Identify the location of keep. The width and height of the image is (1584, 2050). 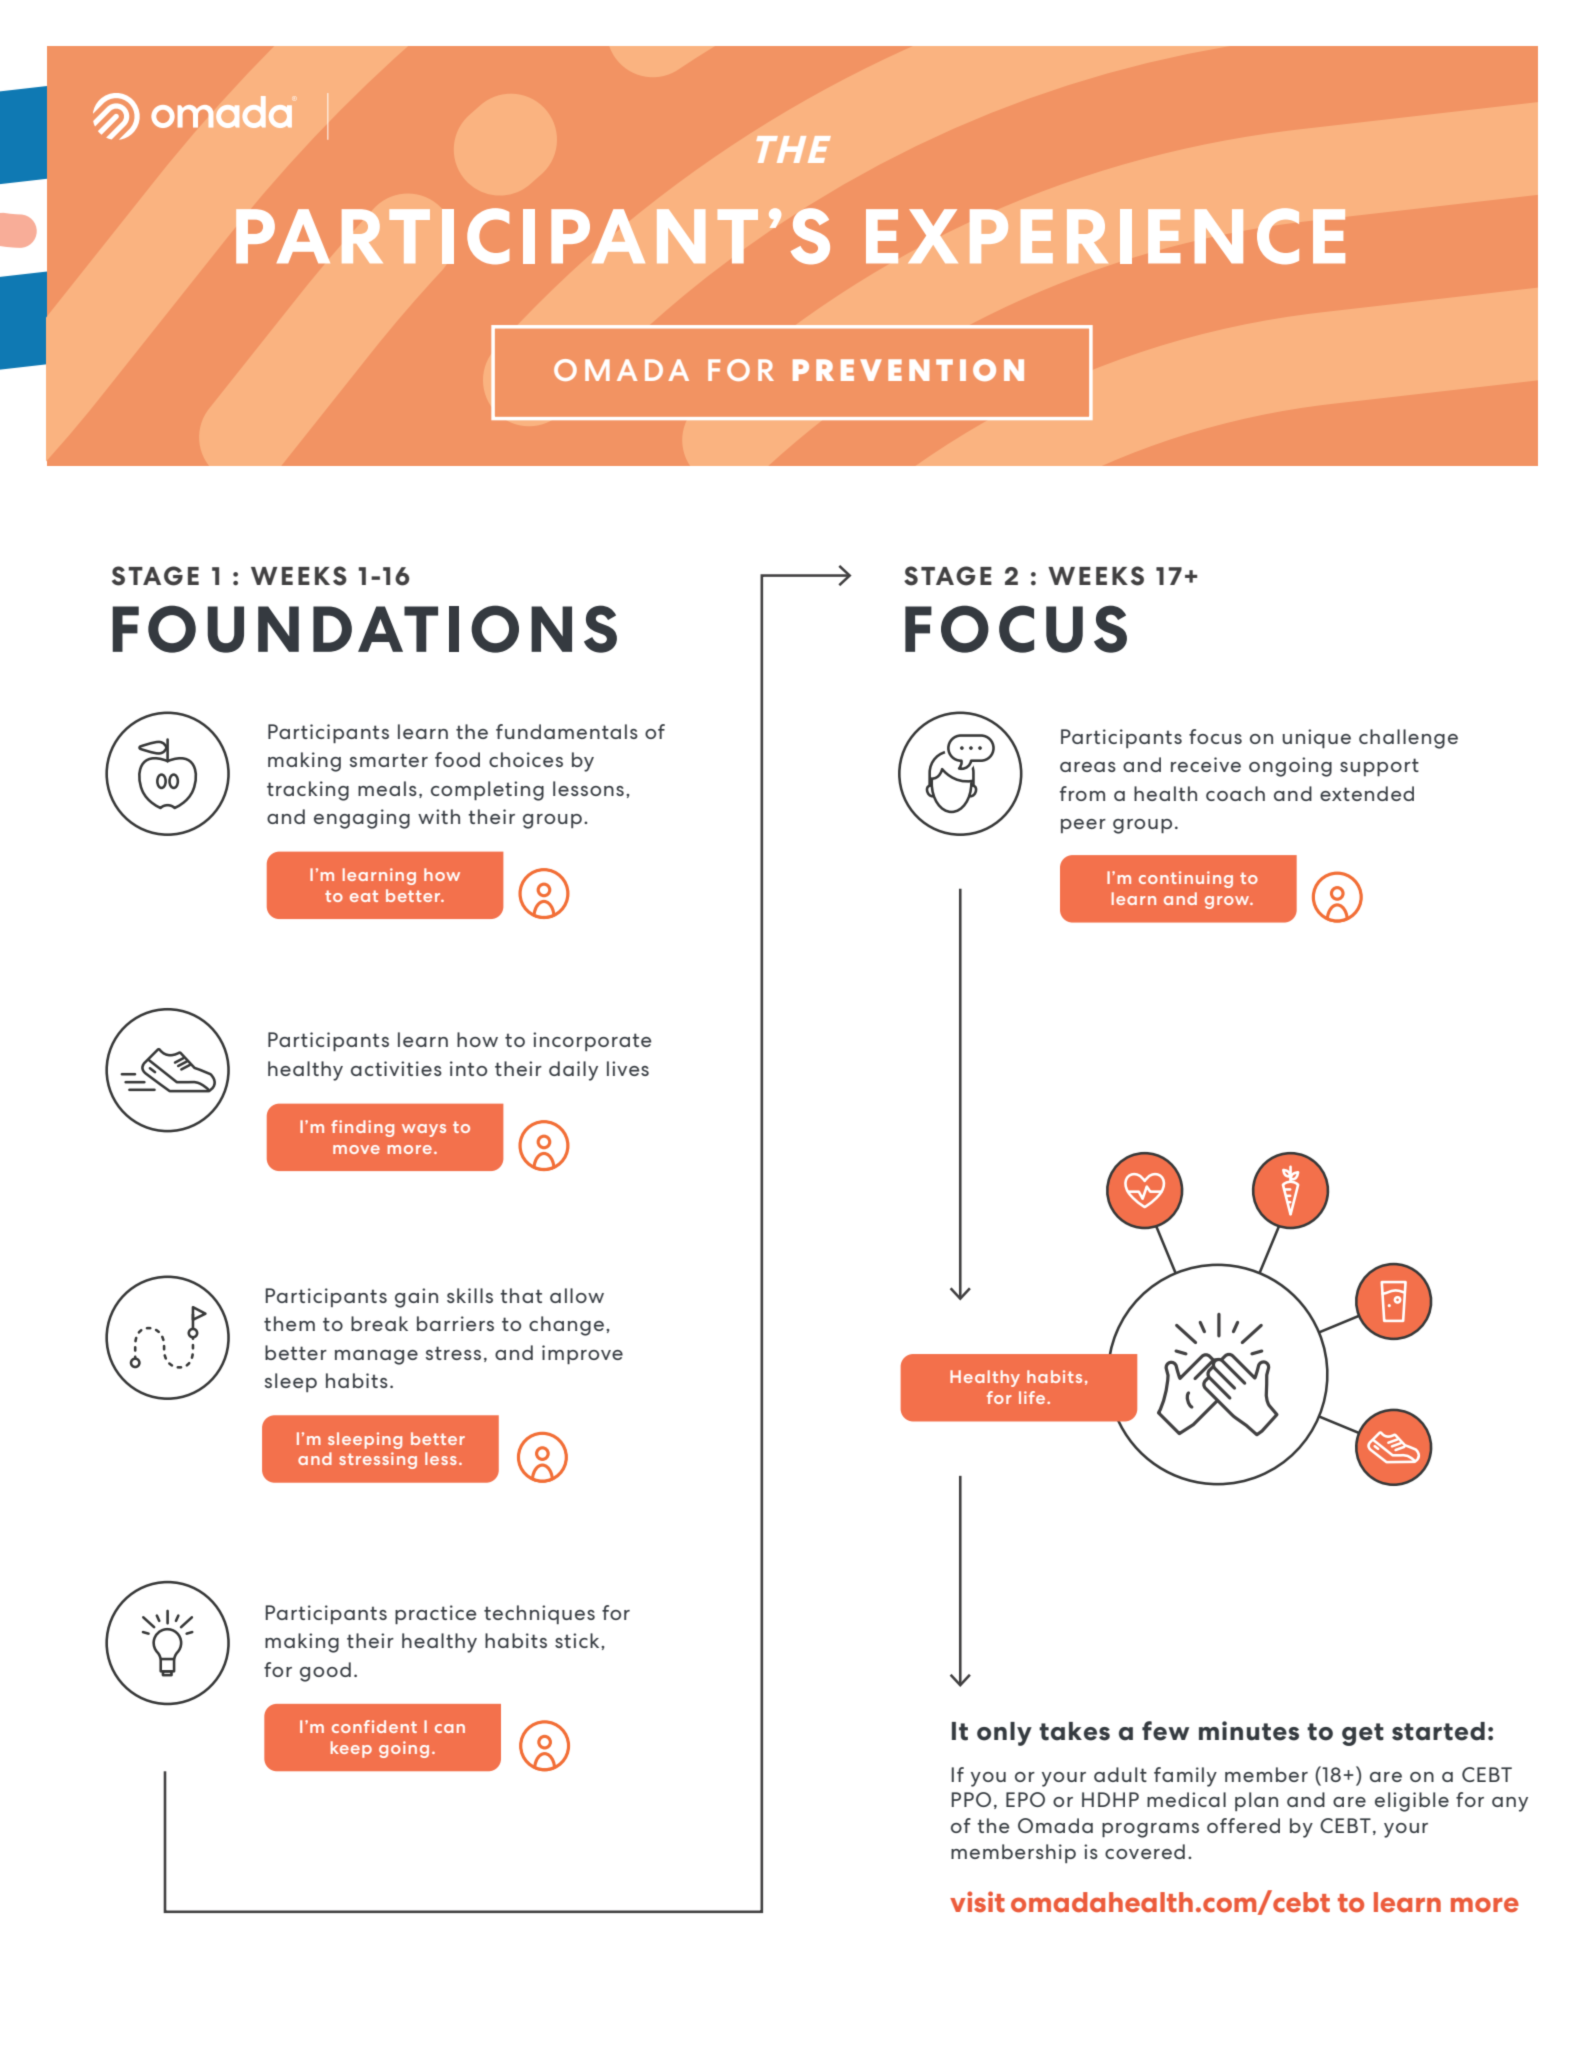
(351, 1749).
